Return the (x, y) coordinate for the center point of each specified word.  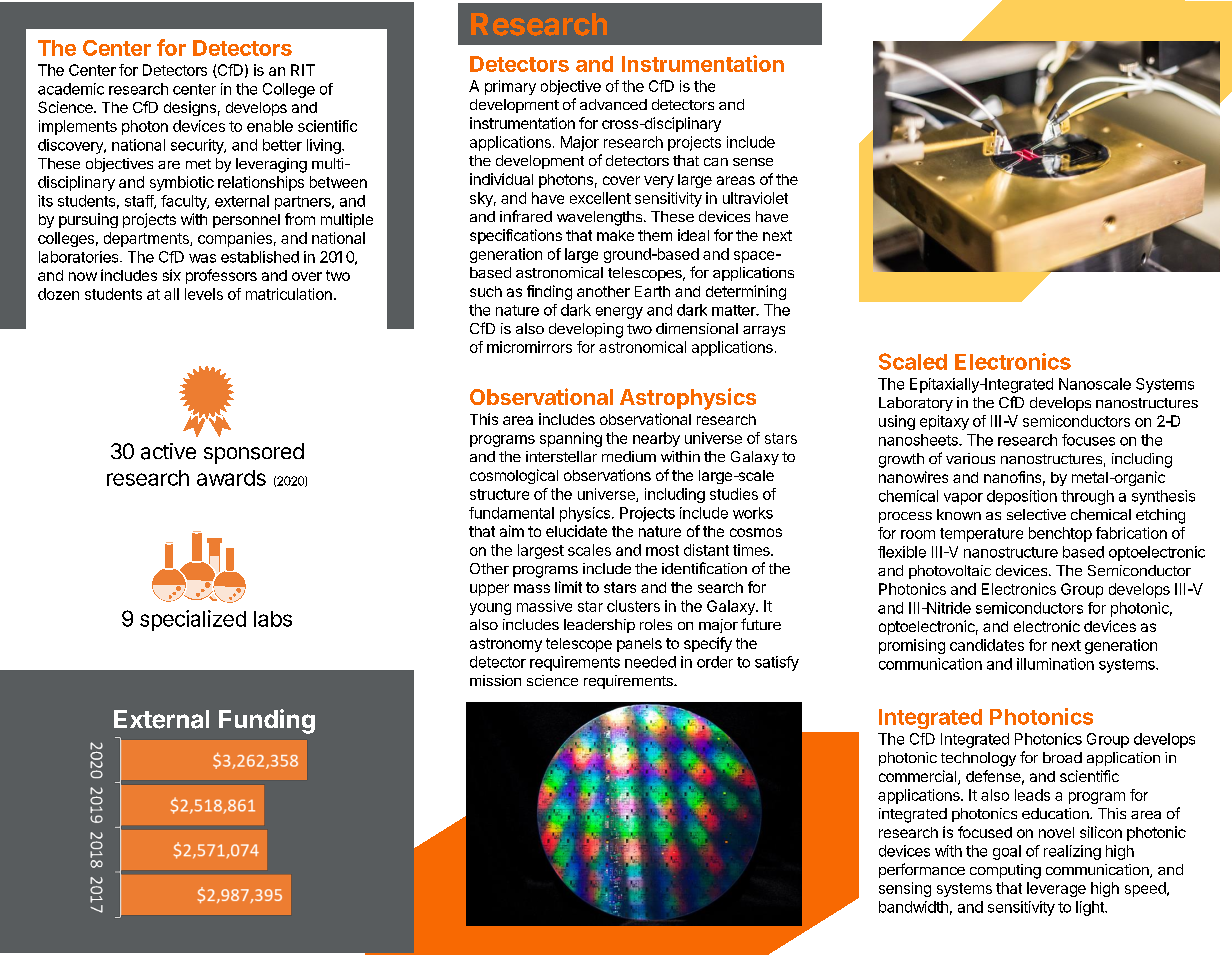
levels (204, 294)
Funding (267, 721)
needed (650, 662)
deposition (1022, 497)
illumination (1055, 664)
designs (190, 108)
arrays (764, 331)
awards (231, 478)
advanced (613, 104)
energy (619, 313)
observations (607, 475)
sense (753, 162)
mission (495, 680)
